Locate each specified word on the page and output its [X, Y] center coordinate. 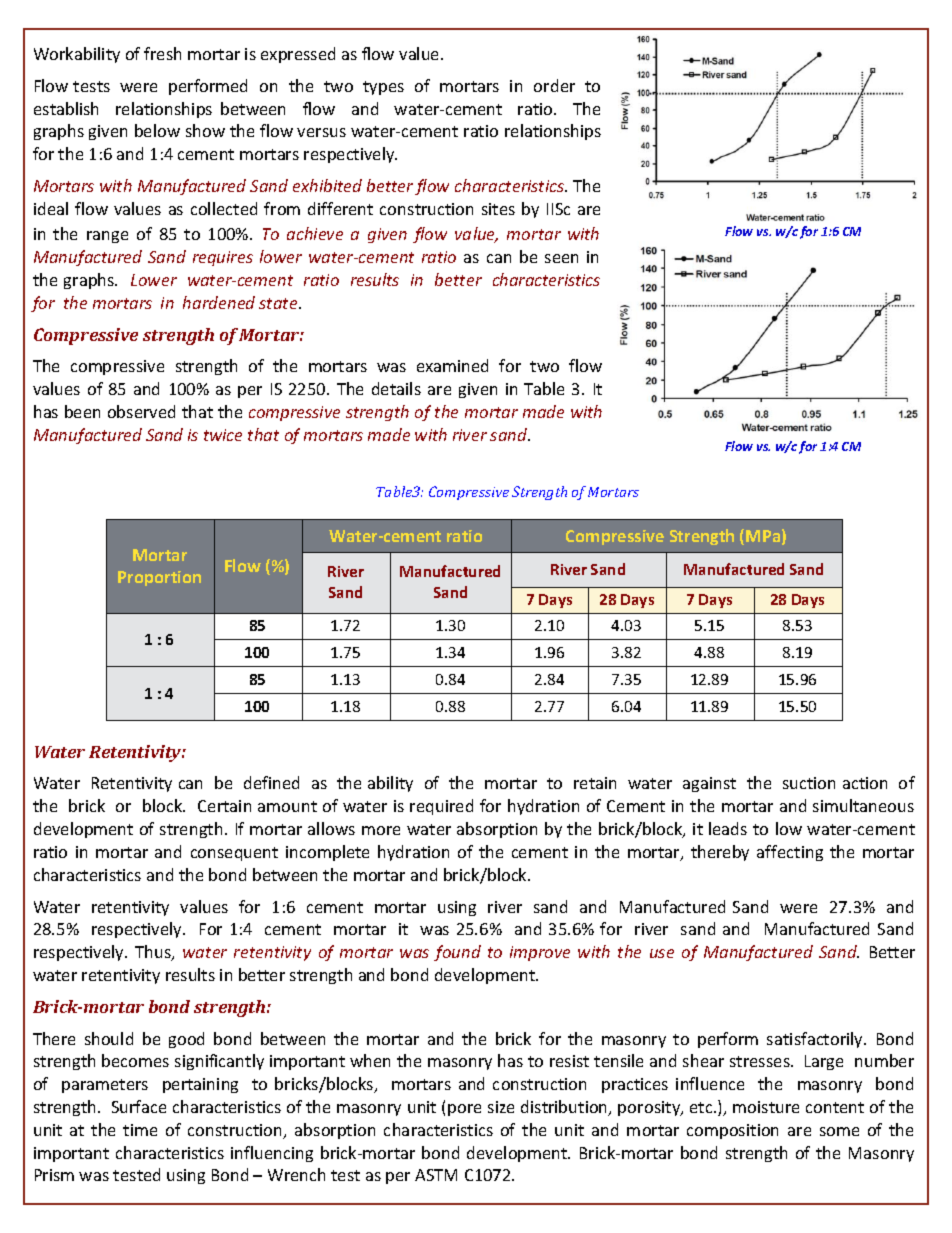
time [140, 1130]
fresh [162, 53]
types [383, 88]
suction [809, 783]
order [554, 85]
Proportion [159, 578]
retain [595, 783]
